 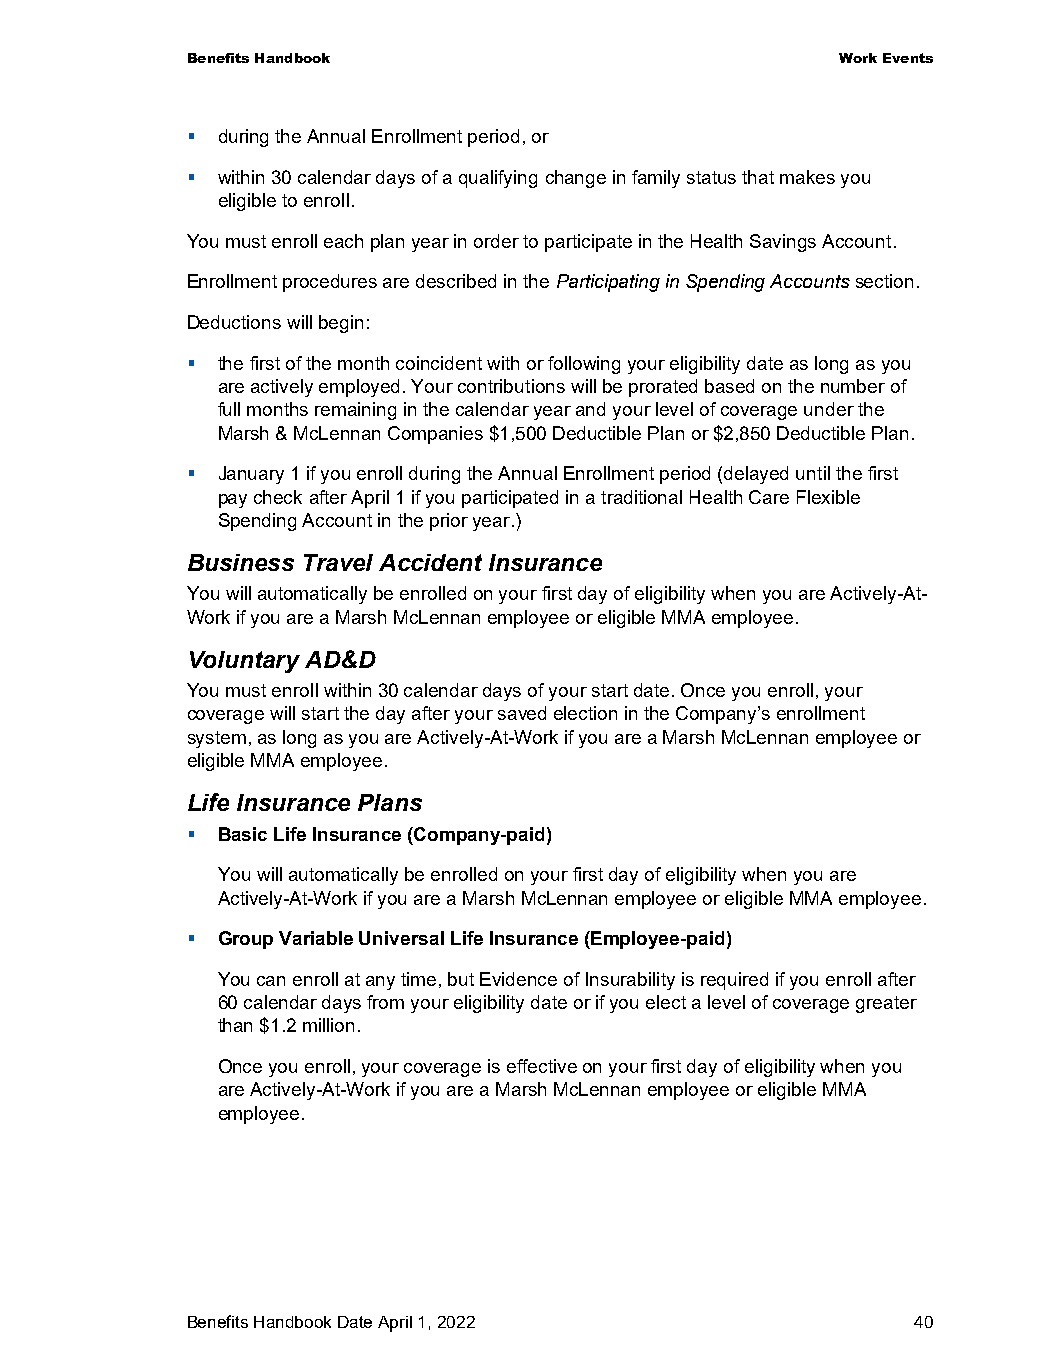 I want to click on traditional, so click(x=641, y=497).
